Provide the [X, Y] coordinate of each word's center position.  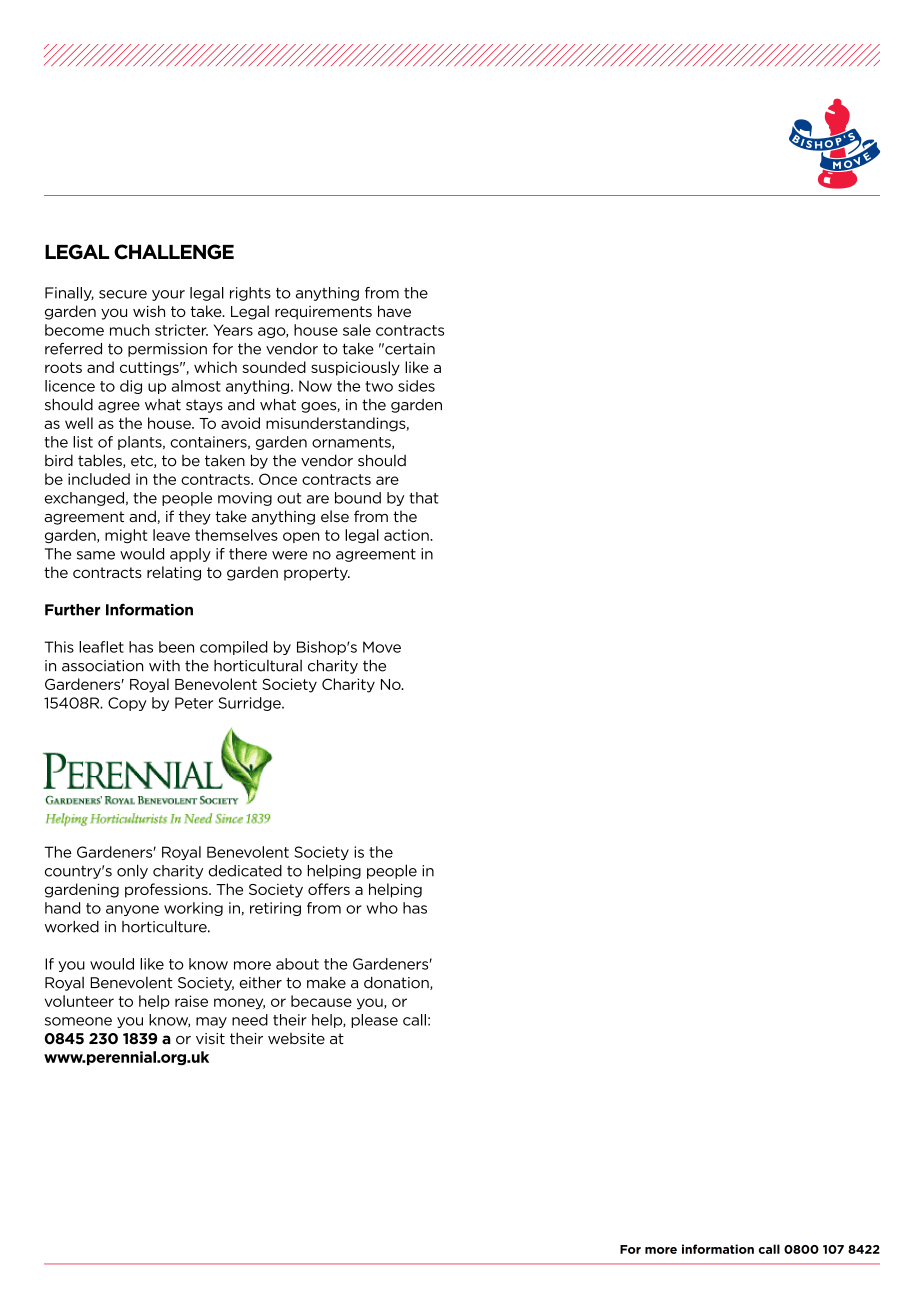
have [394, 311]
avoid [240, 423]
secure [123, 294]
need [250, 1020]
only [132, 871]
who [382, 908]
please [374, 1021]
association [102, 666]
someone [78, 1021]
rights [250, 294]
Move [382, 647]
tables [101, 461]
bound [358, 498]
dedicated [245, 871]
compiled [234, 648]
